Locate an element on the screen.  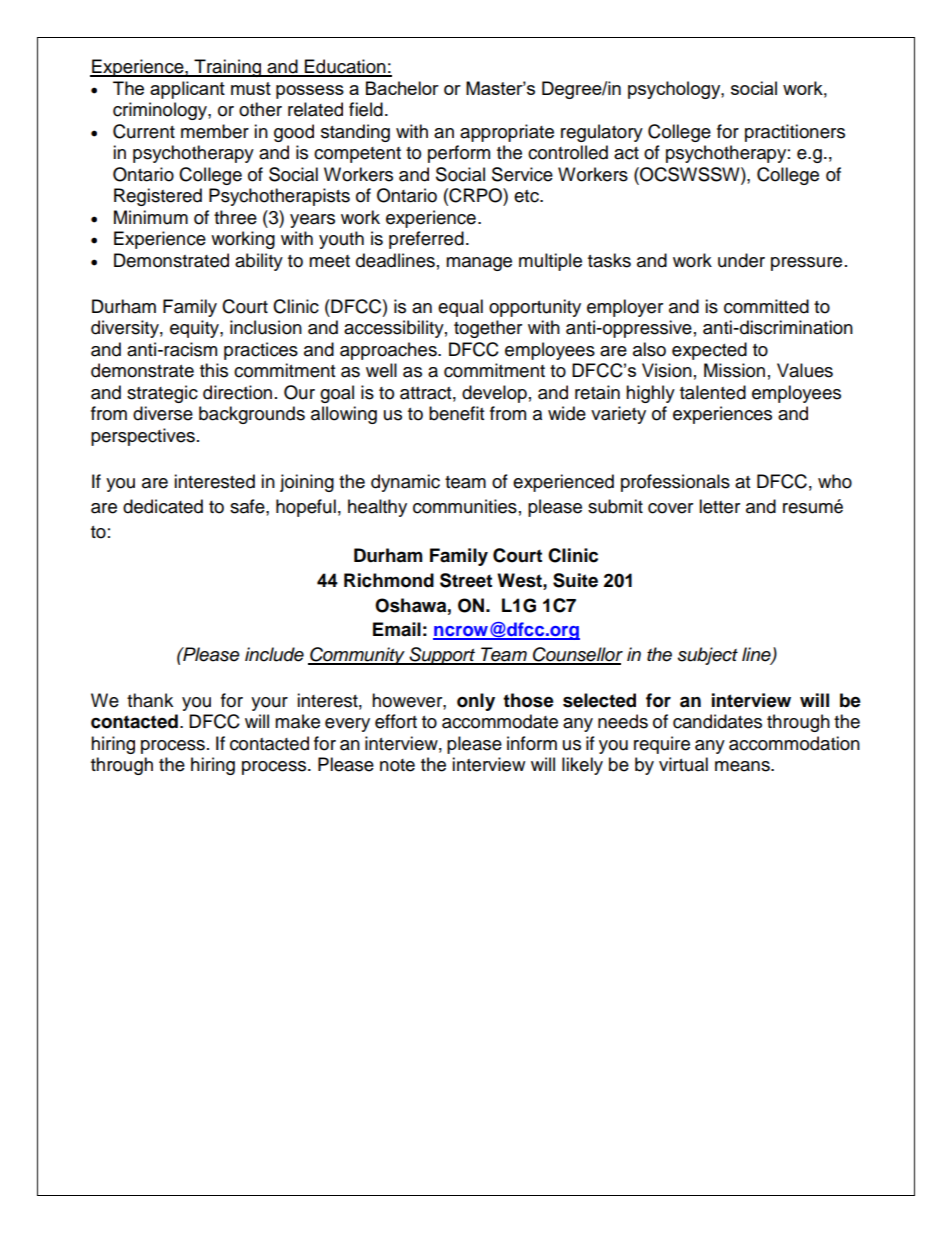
practitioners is located at coordinates (795, 133).
